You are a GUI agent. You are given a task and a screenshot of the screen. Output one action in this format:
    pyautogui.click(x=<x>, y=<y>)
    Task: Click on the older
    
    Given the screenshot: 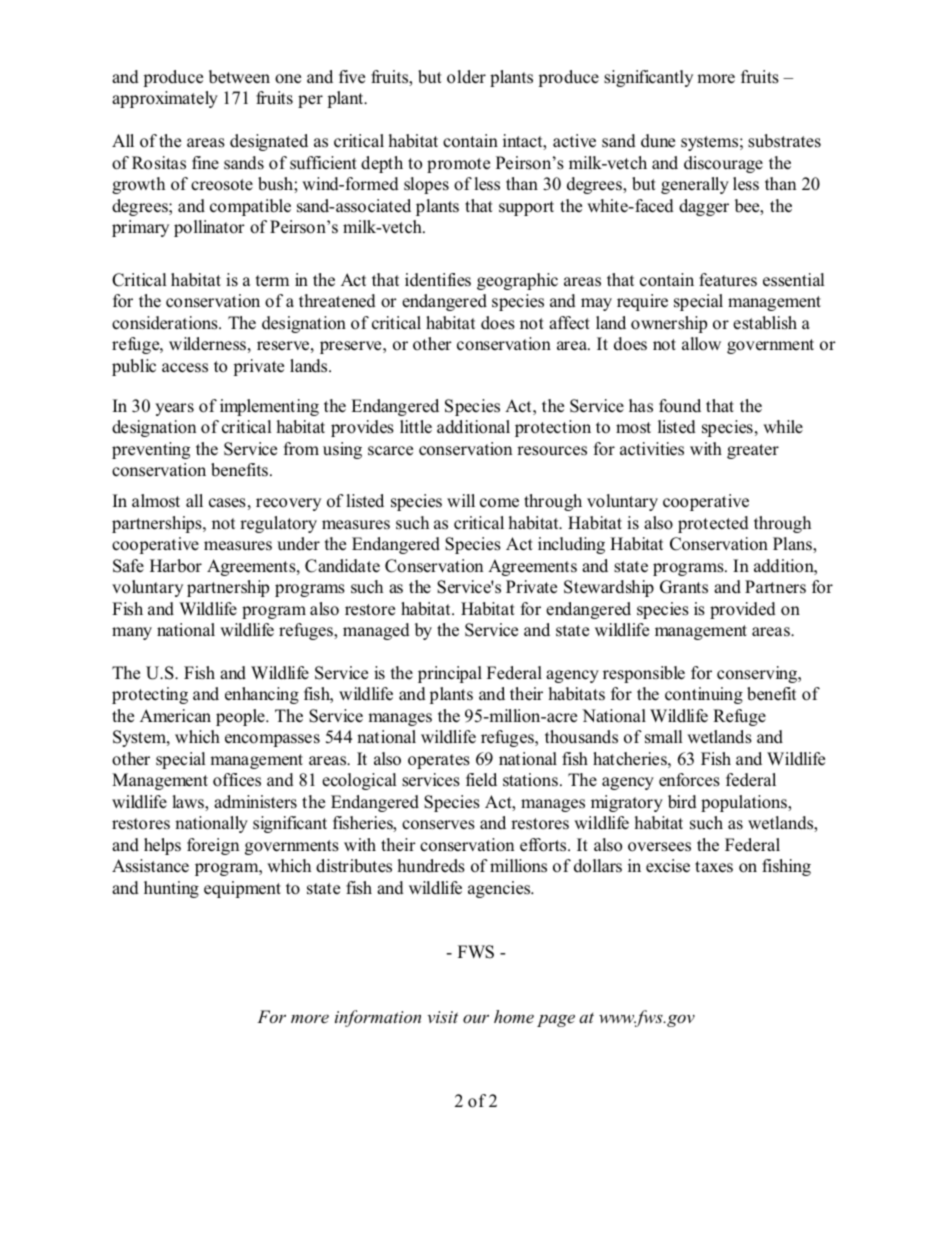 What is the action you would take?
    pyautogui.click(x=466, y=77)
